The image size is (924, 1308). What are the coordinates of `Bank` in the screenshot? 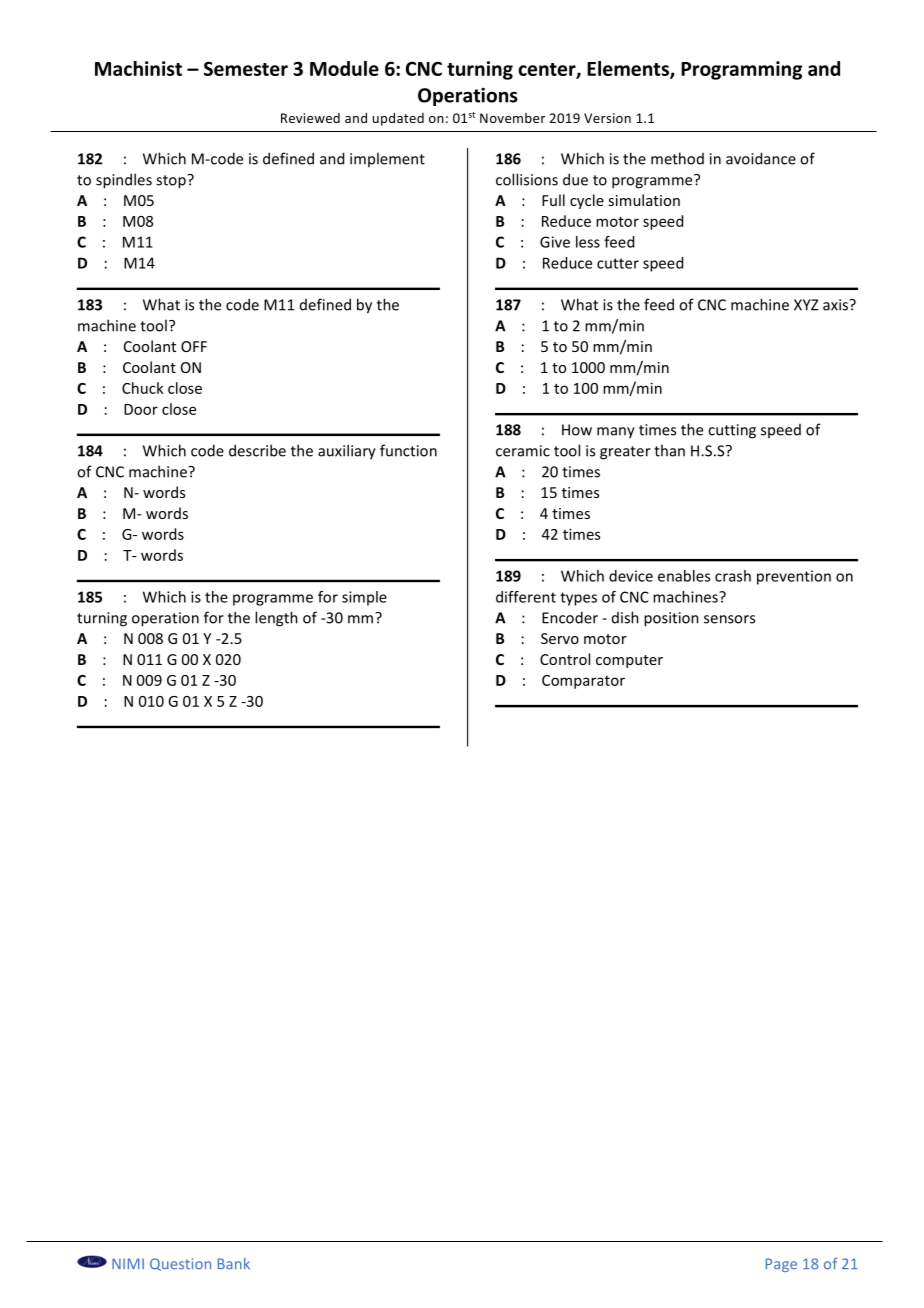 It's located at (234, 1263).
